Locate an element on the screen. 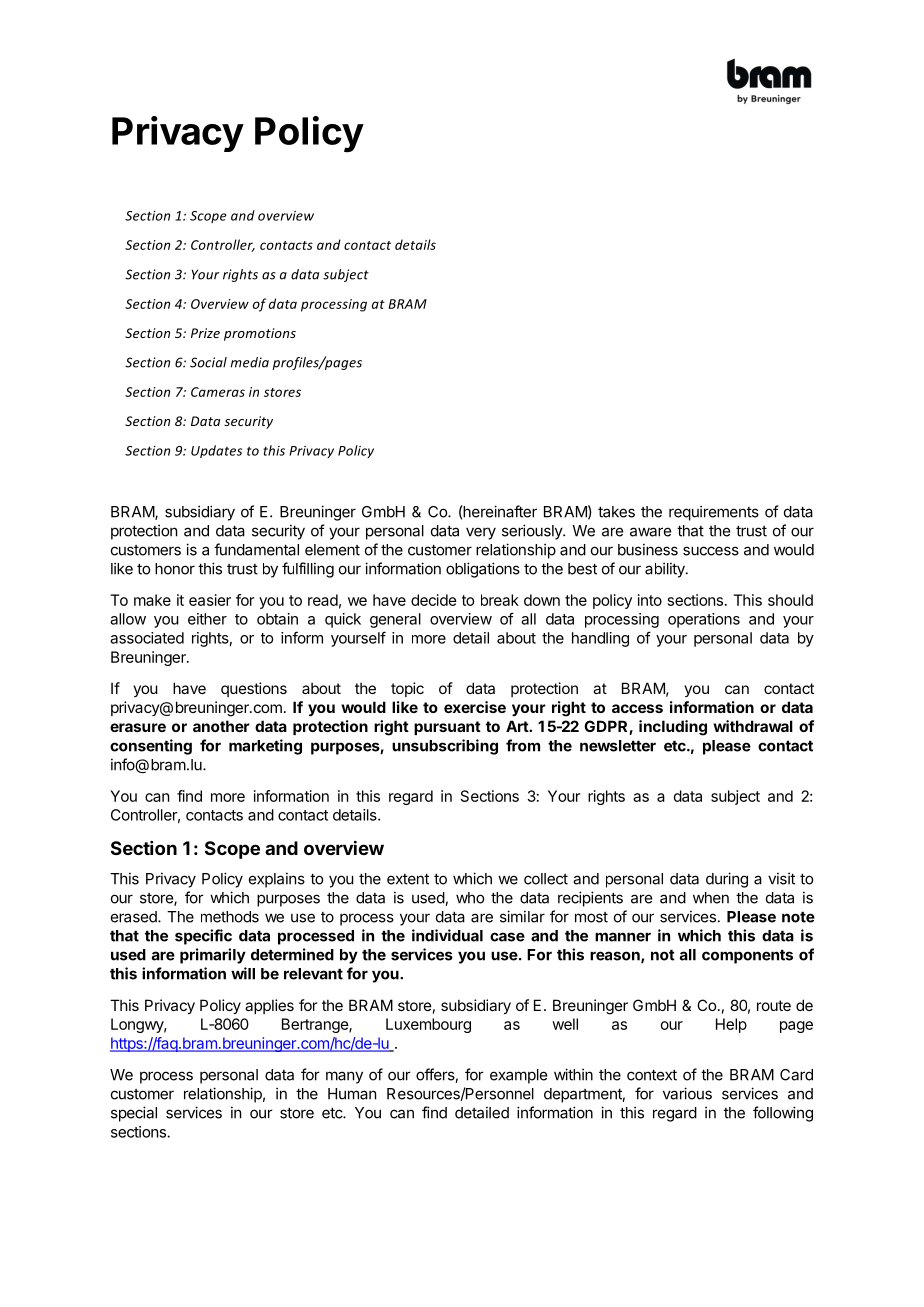 The height and width of the screenshot is (1307, 924). promotions is located at coordinates (260, 334).
